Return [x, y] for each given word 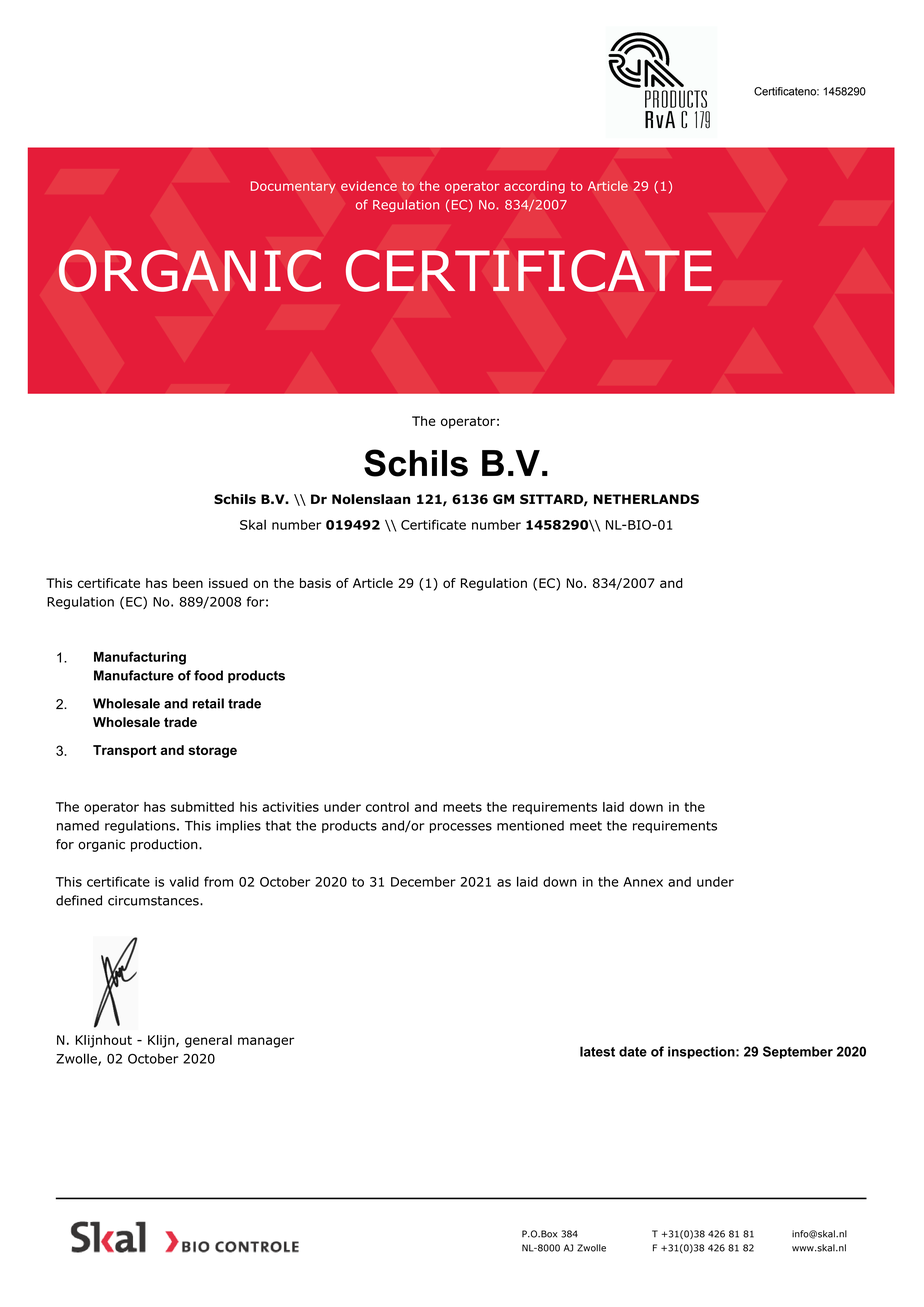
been [188, 583]
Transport [125, 751]
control [387, 807]
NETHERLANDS [646, 499]
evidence [369, 186]
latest [597, 1051]
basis [315, 583]
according [534, 187]
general [208, 1041]
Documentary [293, 187]
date [633, 1051]
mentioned [530, 825]
